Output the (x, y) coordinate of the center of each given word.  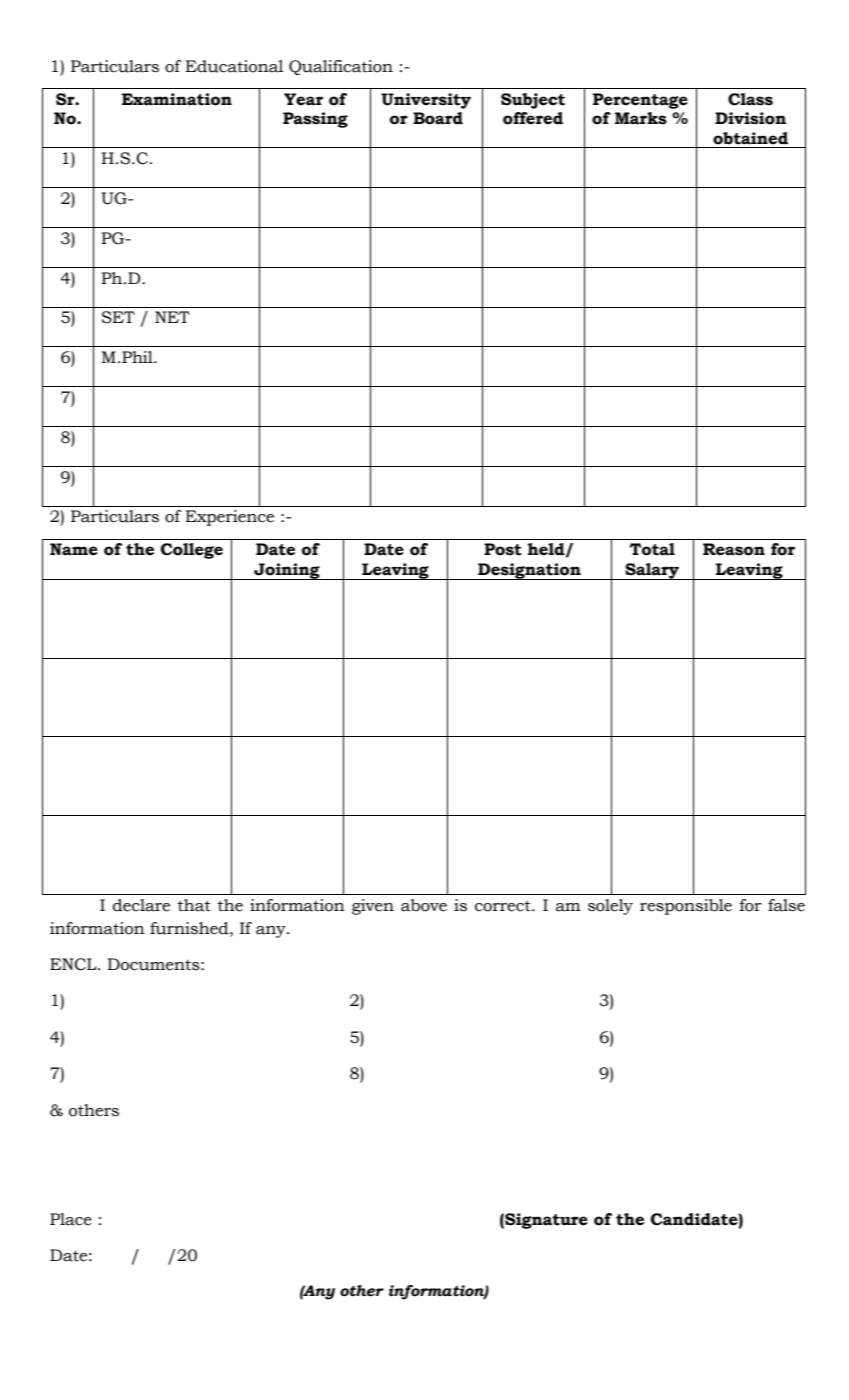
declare (141, 905)
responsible (686, 907)
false (786, 905)
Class (750, 99)
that (194, 905)
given (373, 907)
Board (438, 118)
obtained (750, 138)
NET (172, 317)
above (424, 905)
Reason (734, 549)
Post (503, 549)
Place (71, 1219)
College (191, 551)
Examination (177, 99)
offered (533, 118)
